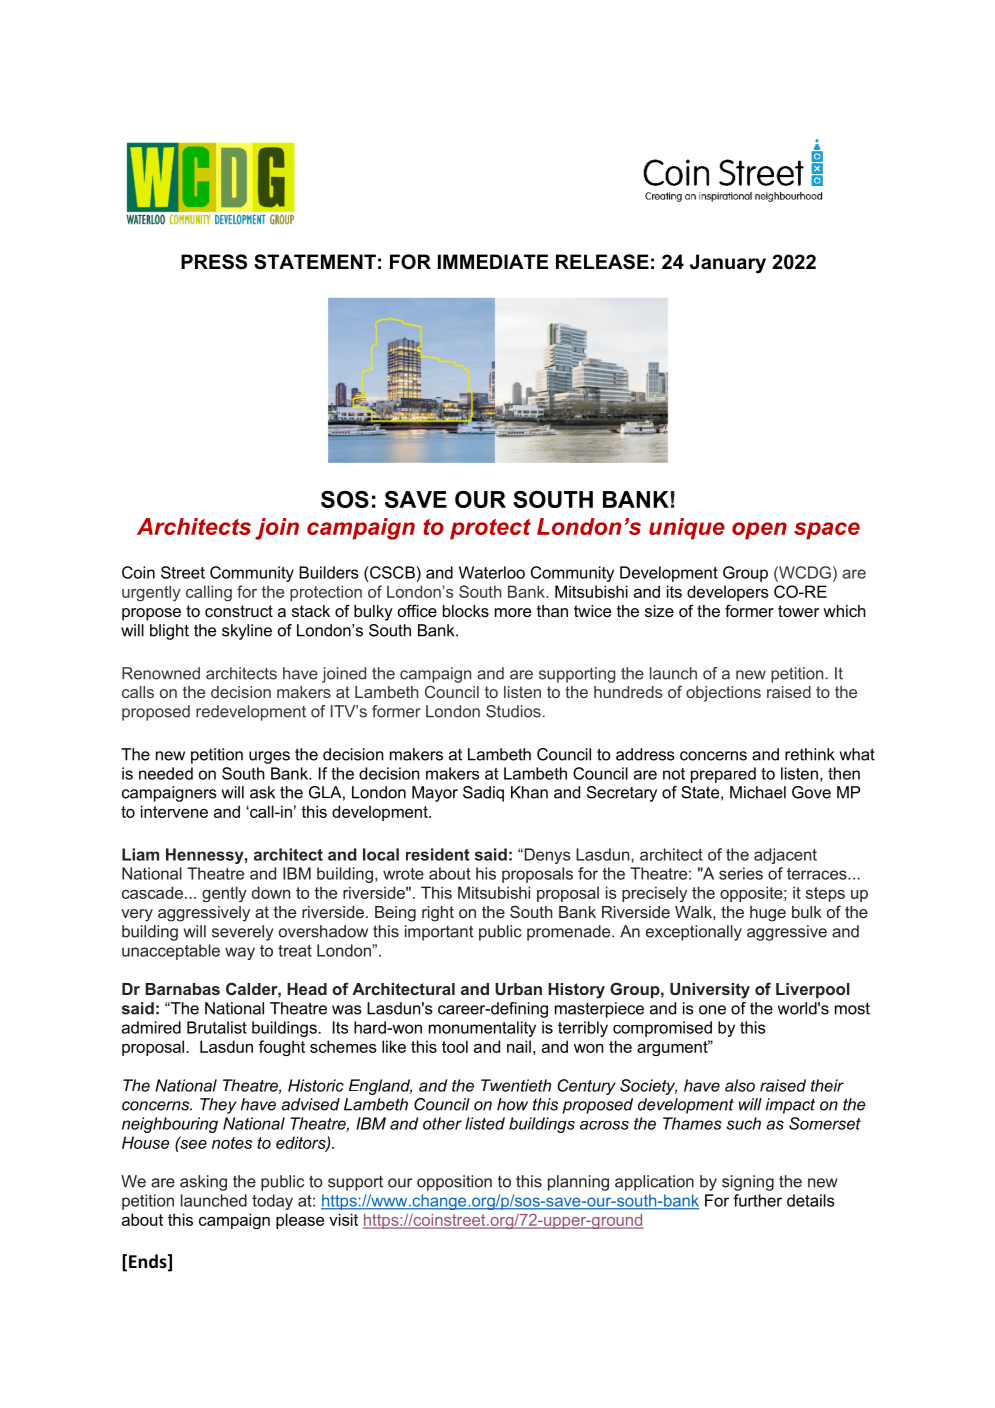 The image size is (995, 1408). What do you see at coordinates (214, 262) in the page?
I see `PRESS` at bounding box center [214, 262].
